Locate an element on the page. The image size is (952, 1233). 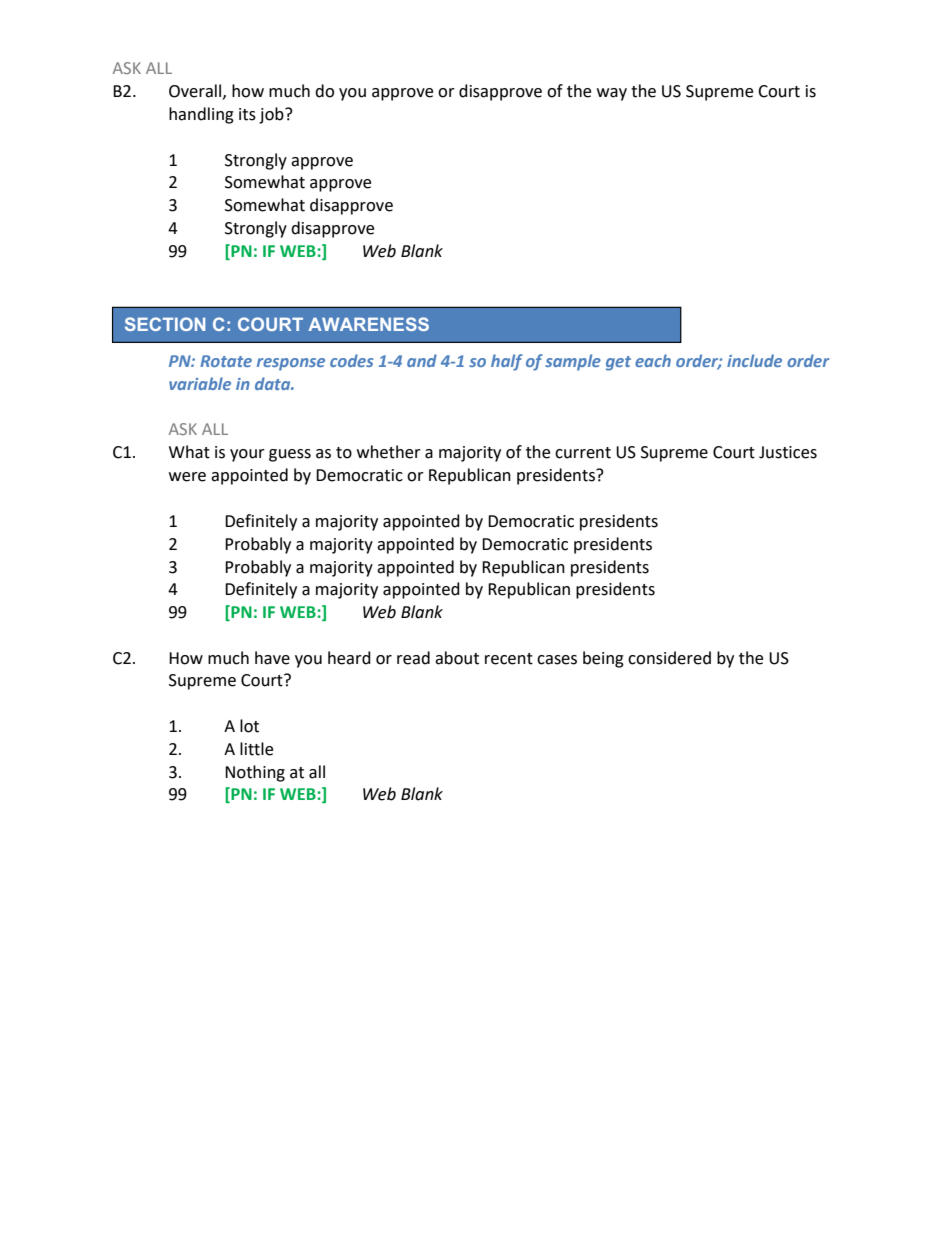
about is located at coordinates (457, 658).
